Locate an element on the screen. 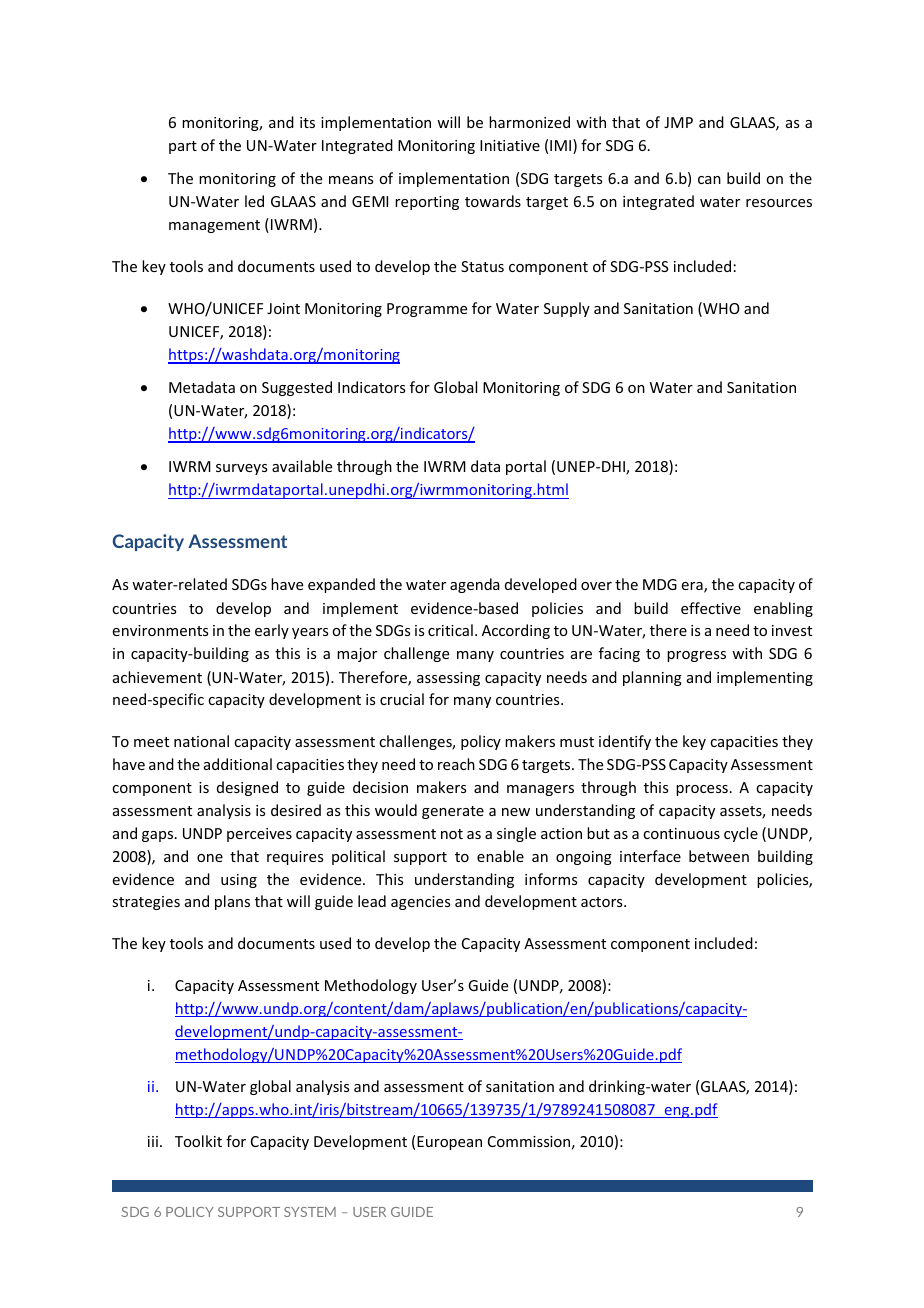  Initiative is located at coordinates (510, 145).
